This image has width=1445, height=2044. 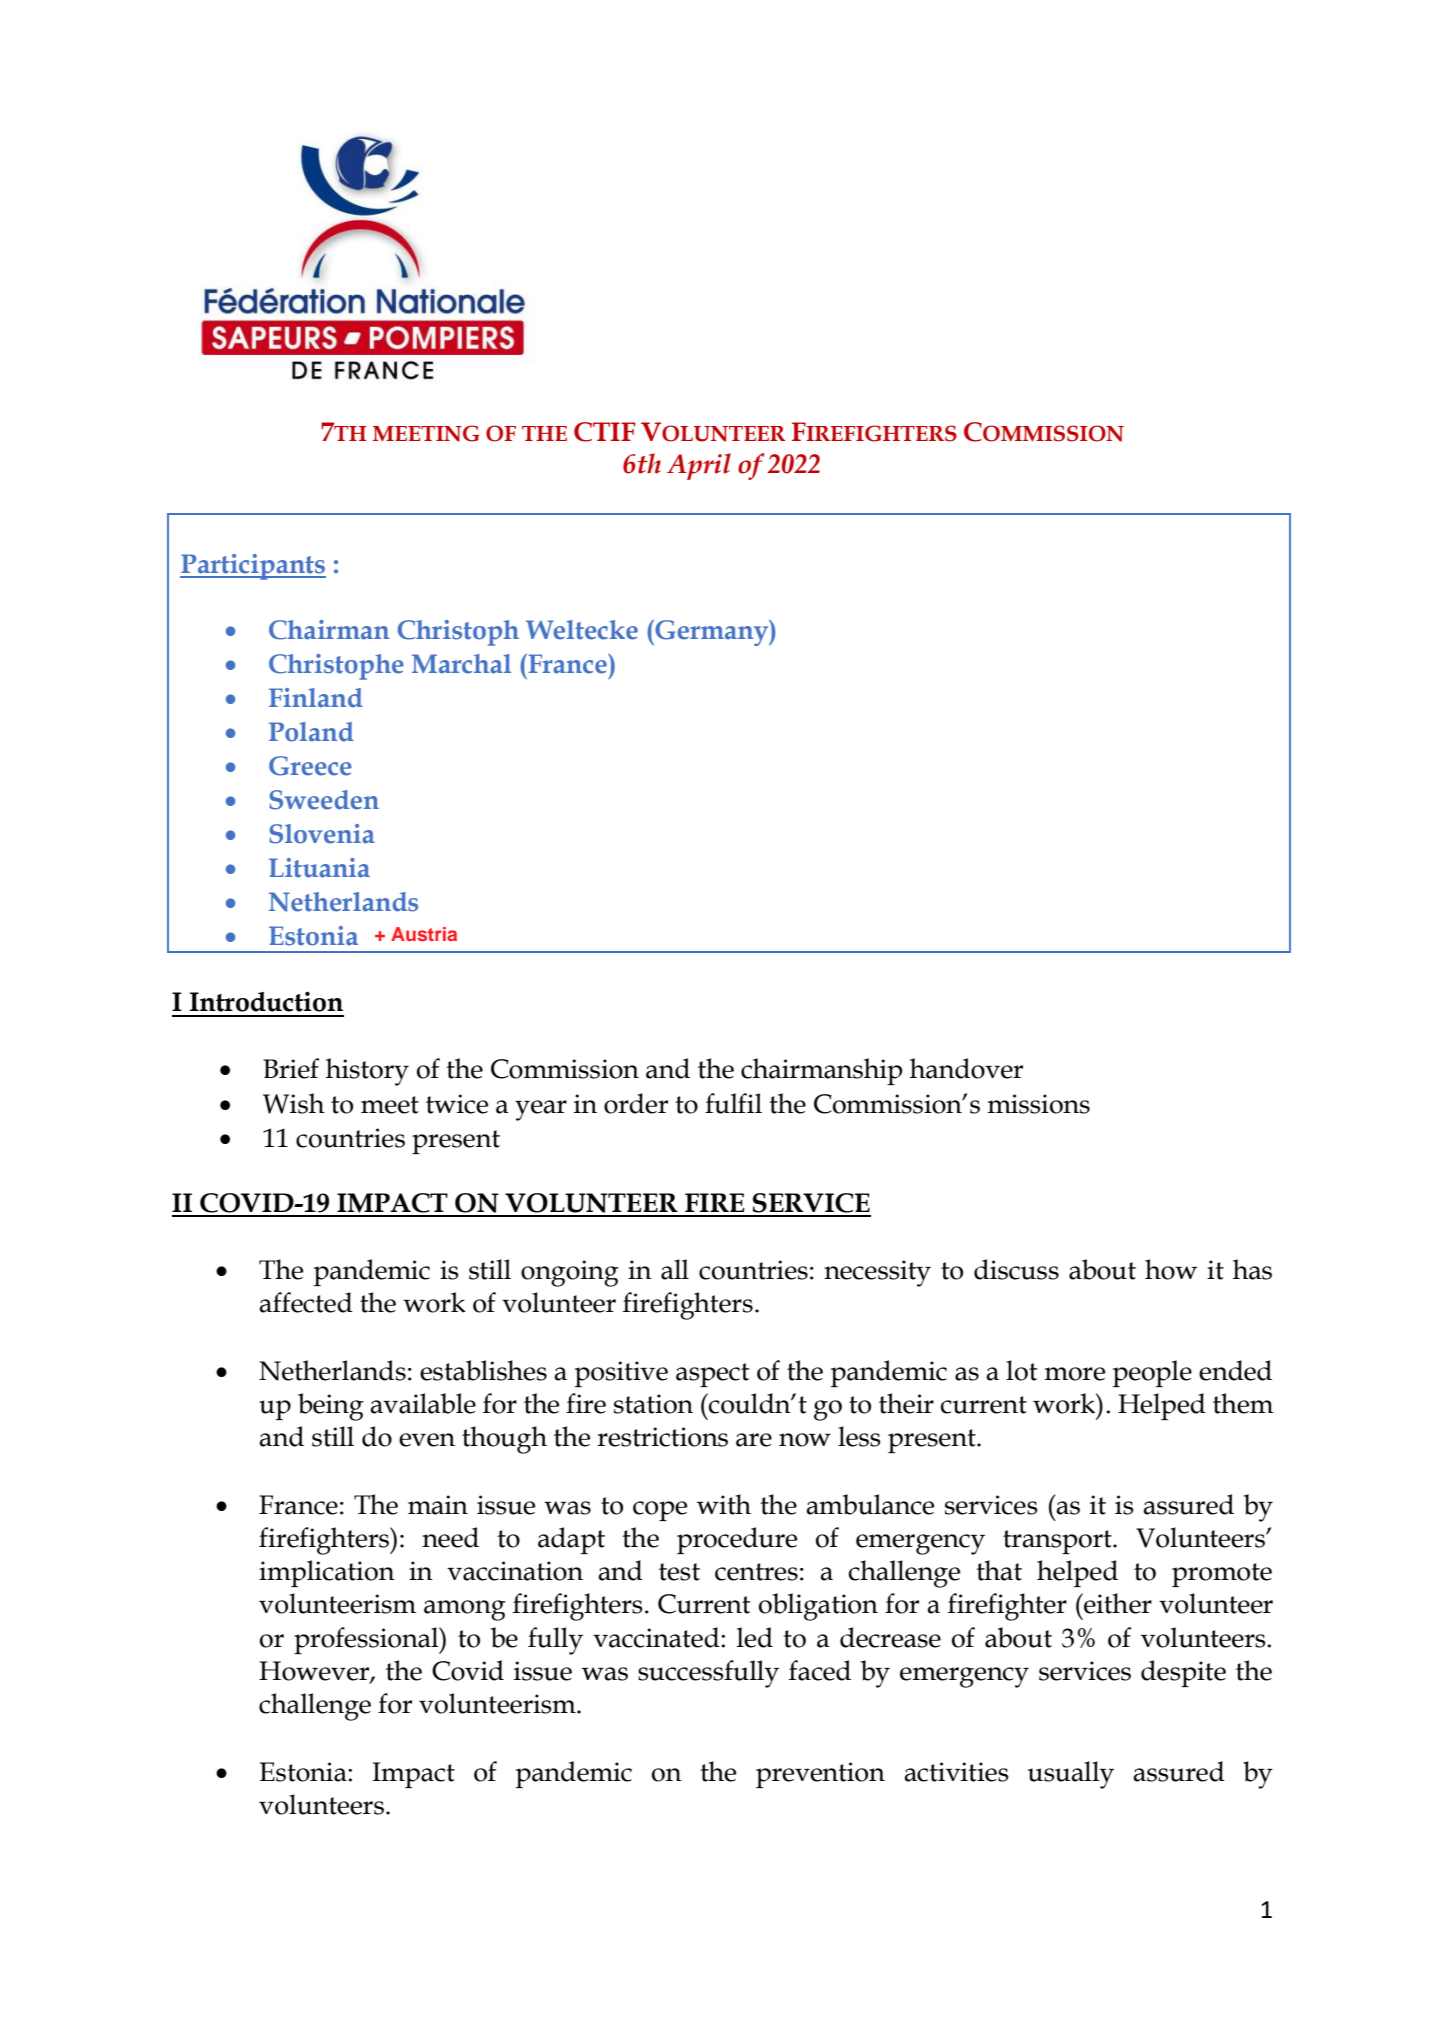 I want to click on April, so click(x=699, y=466).
